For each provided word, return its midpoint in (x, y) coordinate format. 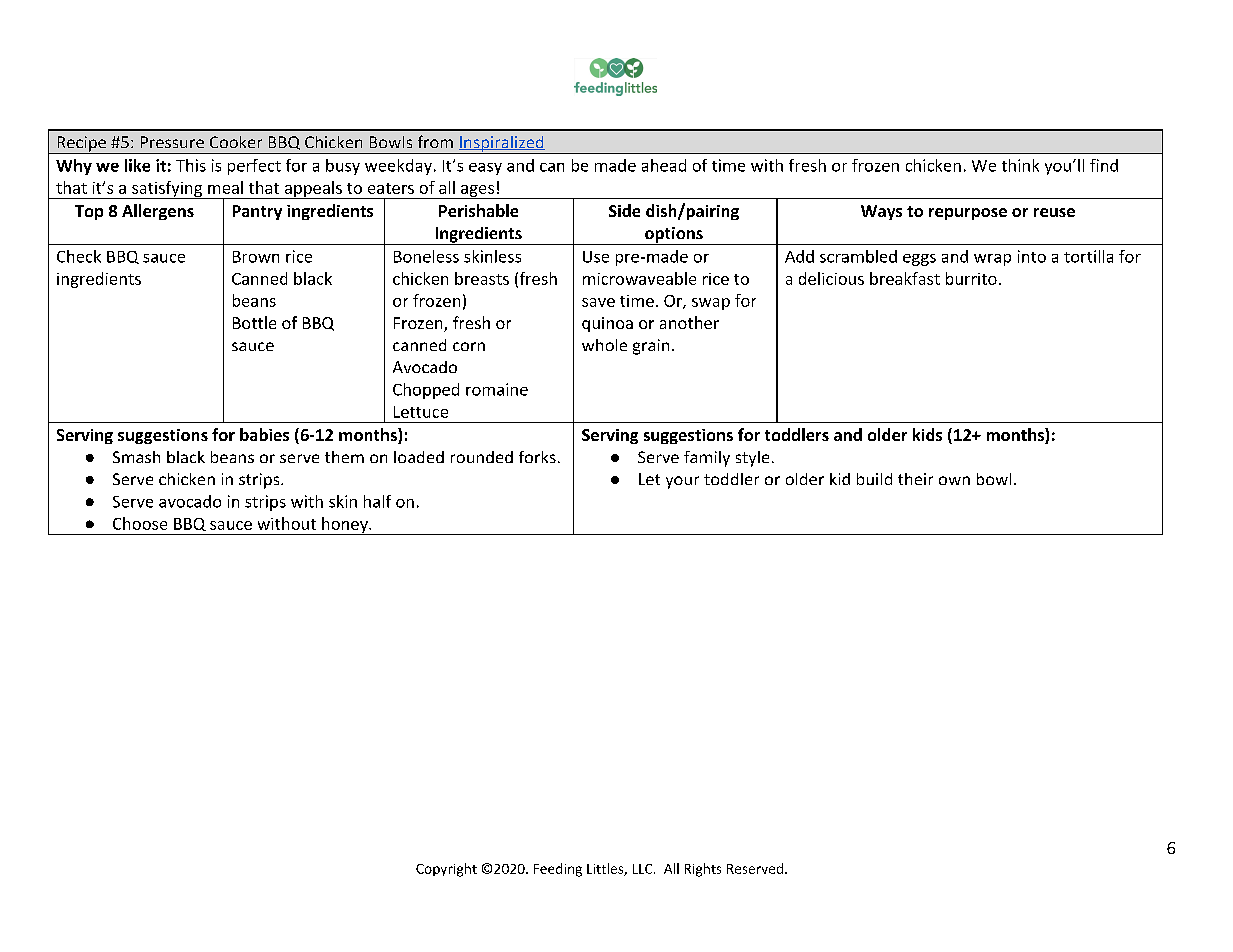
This (191, 165)
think (1020, 165)
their (915, 479)
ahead (664, 165)
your (682, 482)
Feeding (558, 870)
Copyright (446, 870)
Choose (140, 523)
